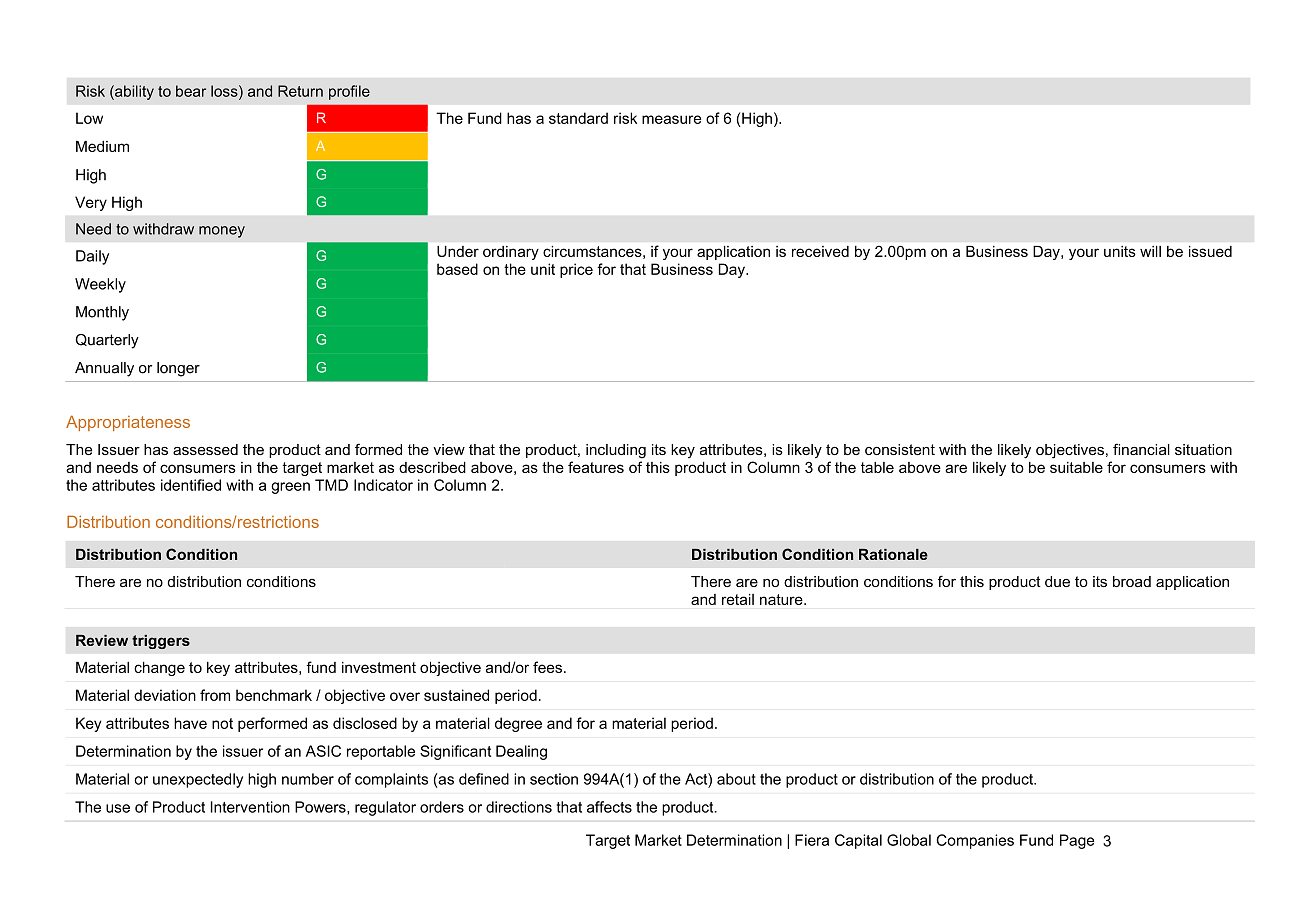 This document has width=1307, height=924. Describe the element at coordinates (1141, 449) in the document. I see `financial` at that location.
